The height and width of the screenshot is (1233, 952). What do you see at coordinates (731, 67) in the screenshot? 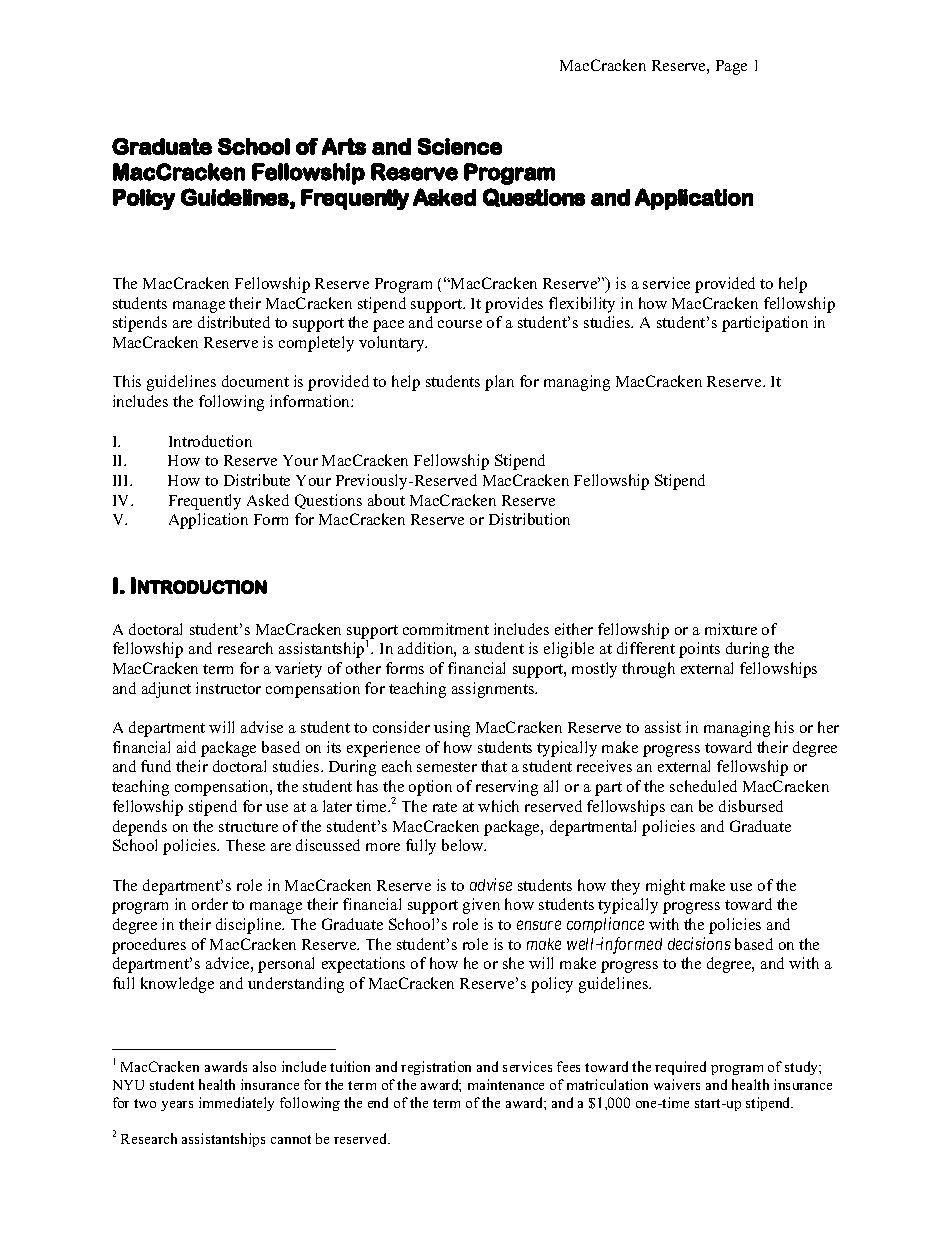
I see `Page` at bounding box center [731, 67].
